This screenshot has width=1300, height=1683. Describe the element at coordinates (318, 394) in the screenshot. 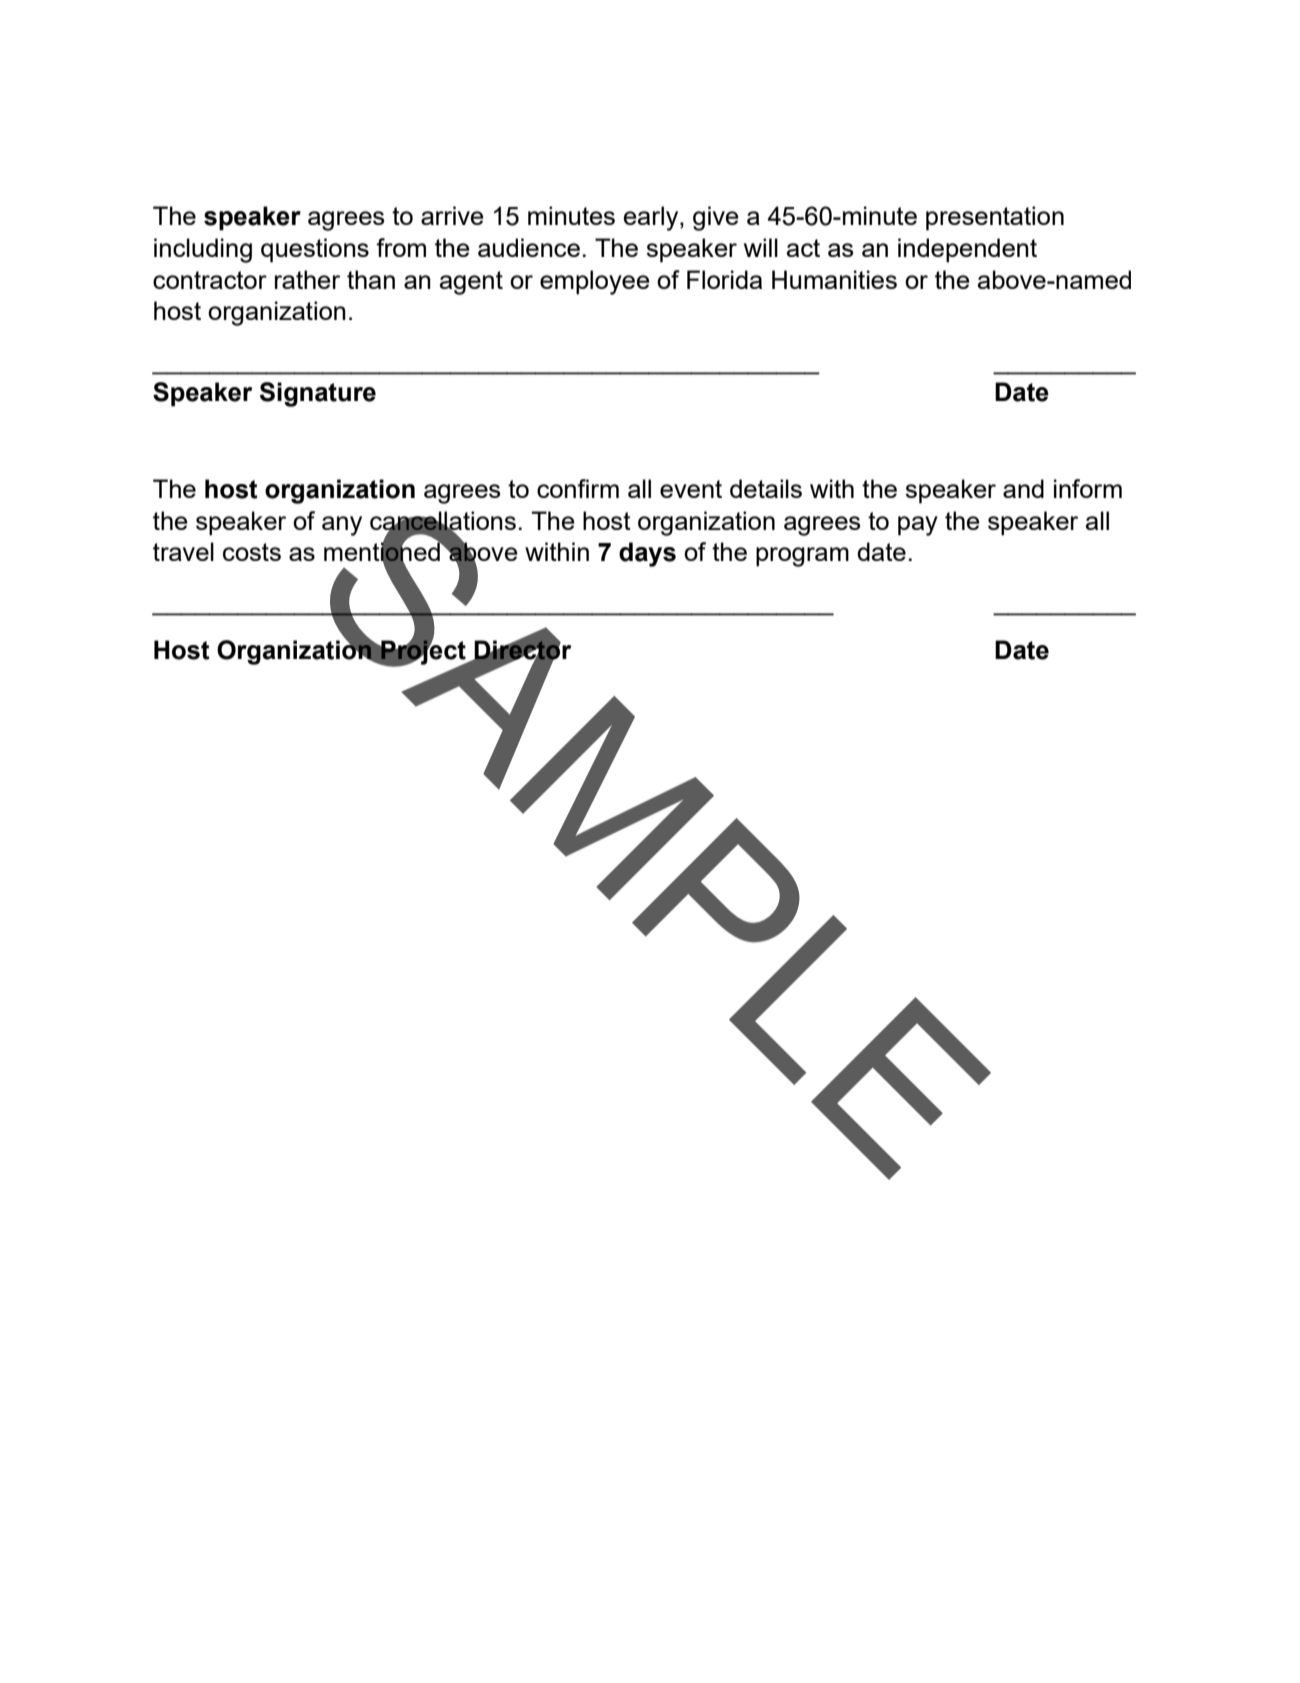

I see `Signature` at that location.
